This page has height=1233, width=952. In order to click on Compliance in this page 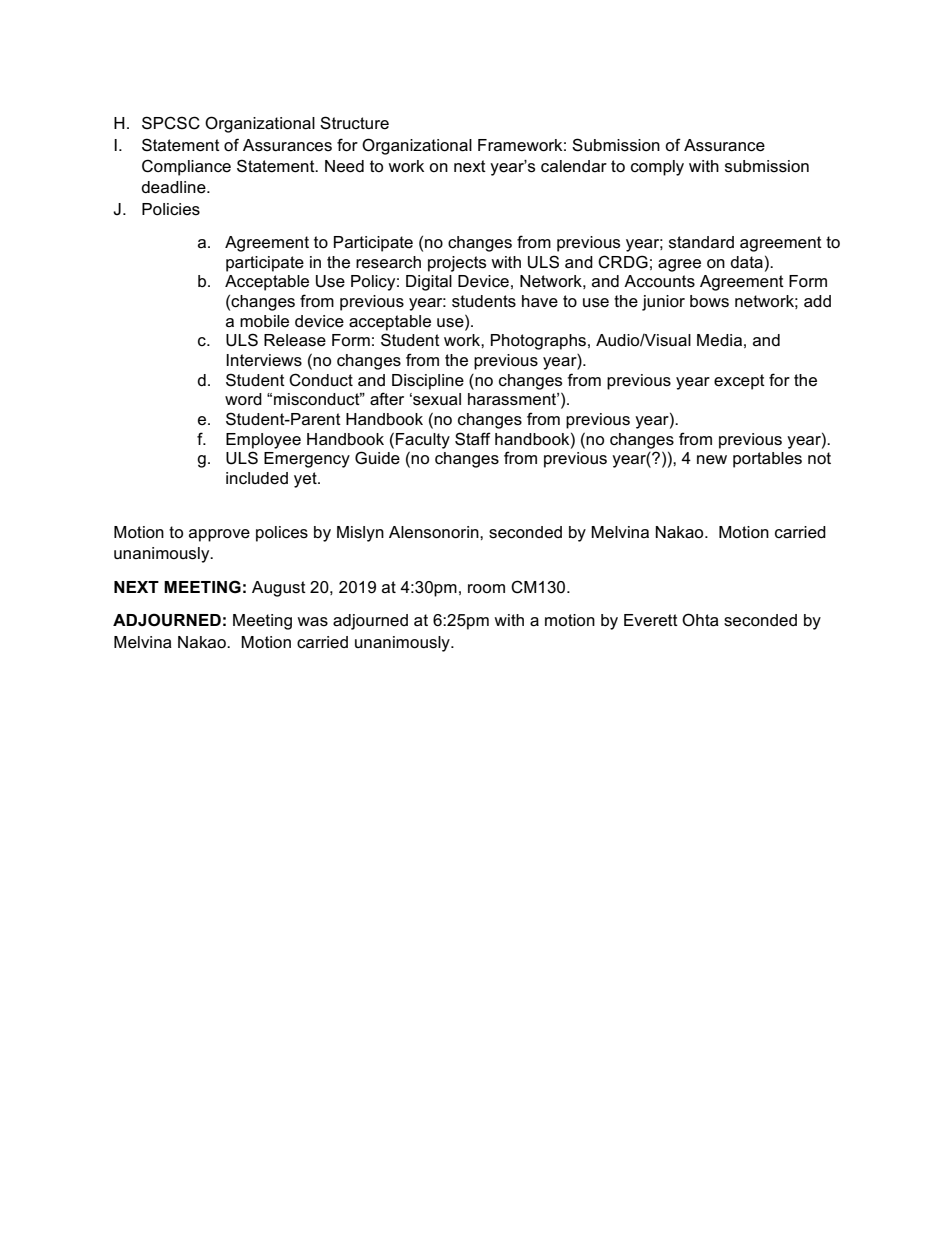, I will do `click(186, 167)`.
